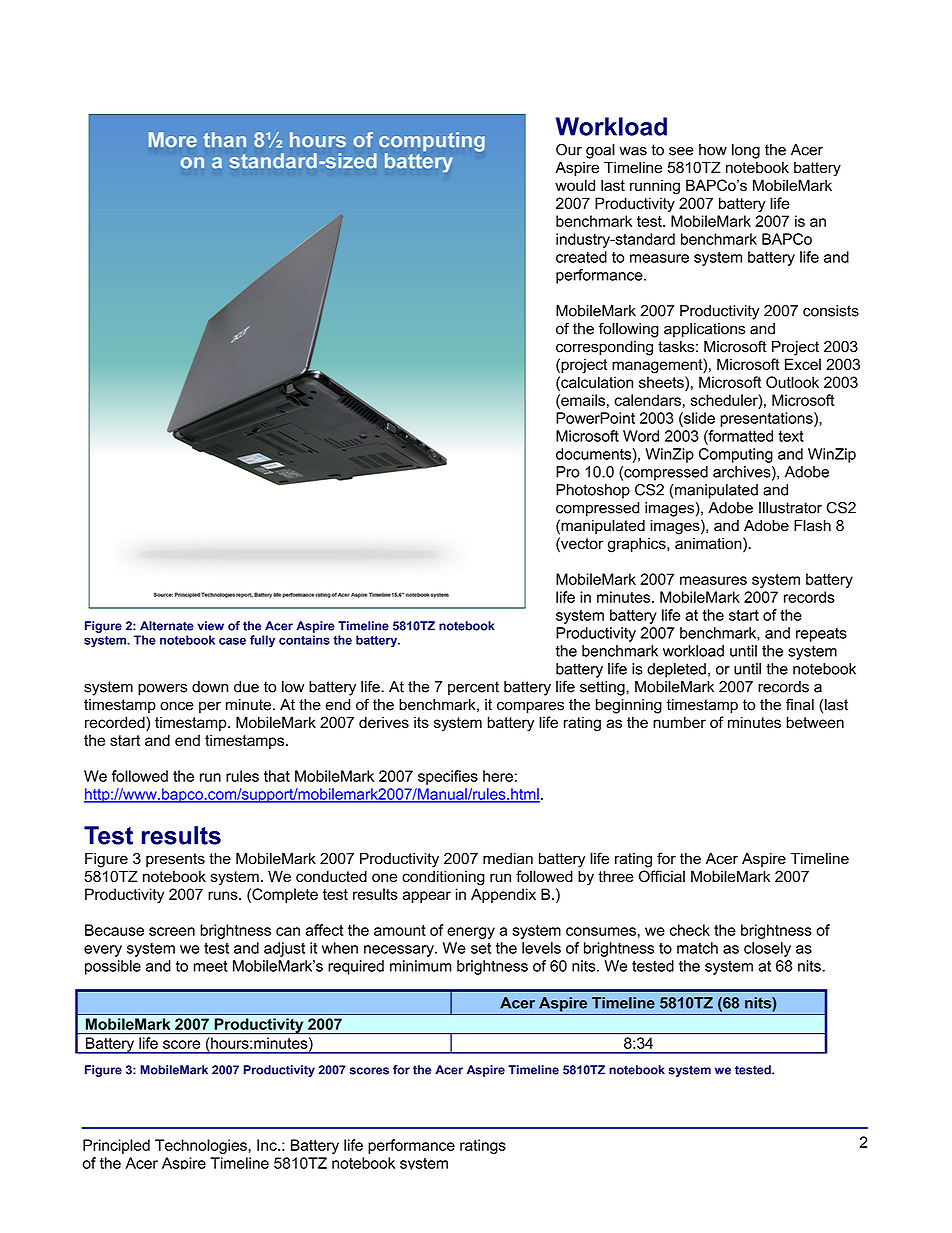 This page has height=1233, width=952. I want to click on view, so click(210, 626).
